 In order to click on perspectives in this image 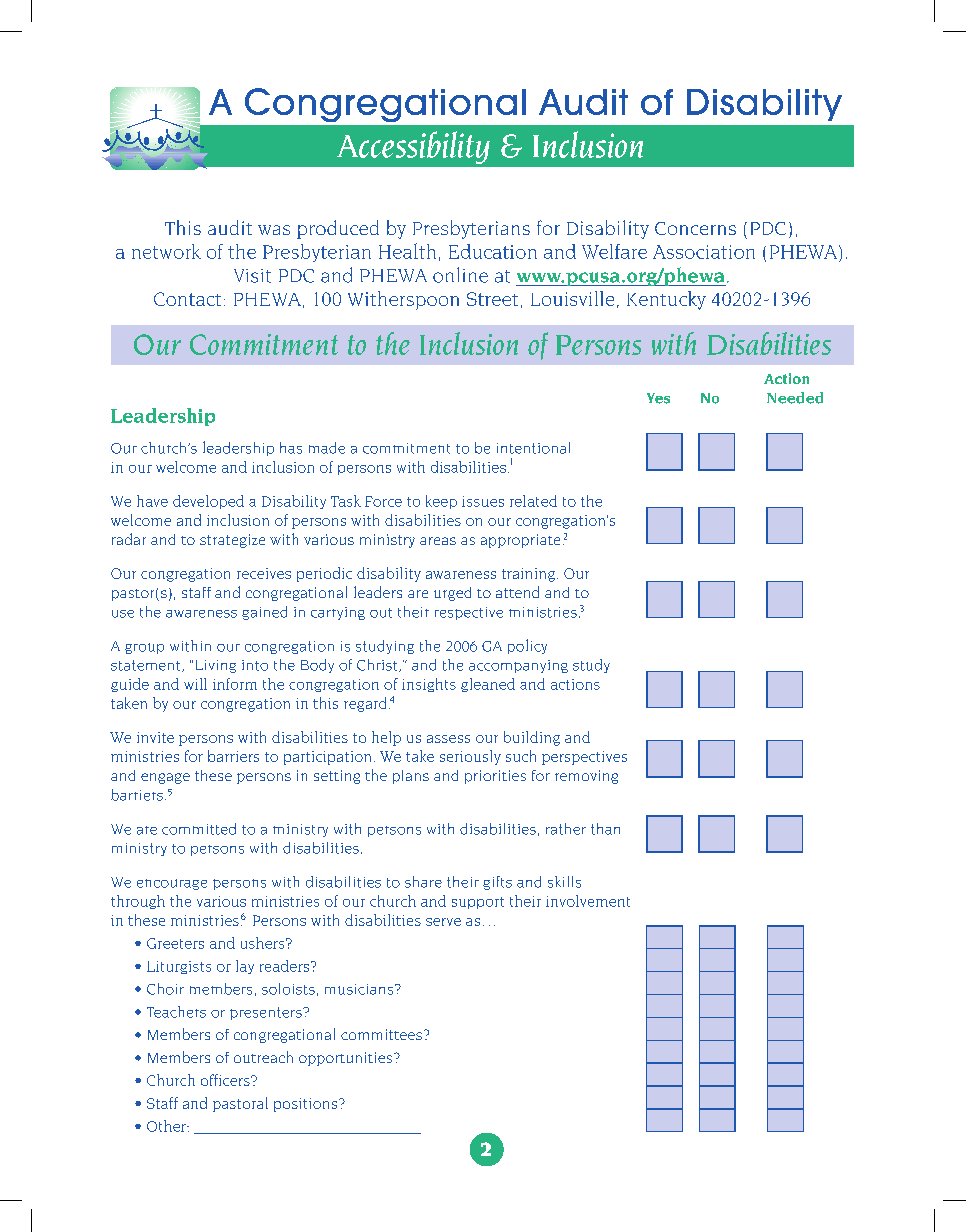, I will do `click(584, 758)`.
